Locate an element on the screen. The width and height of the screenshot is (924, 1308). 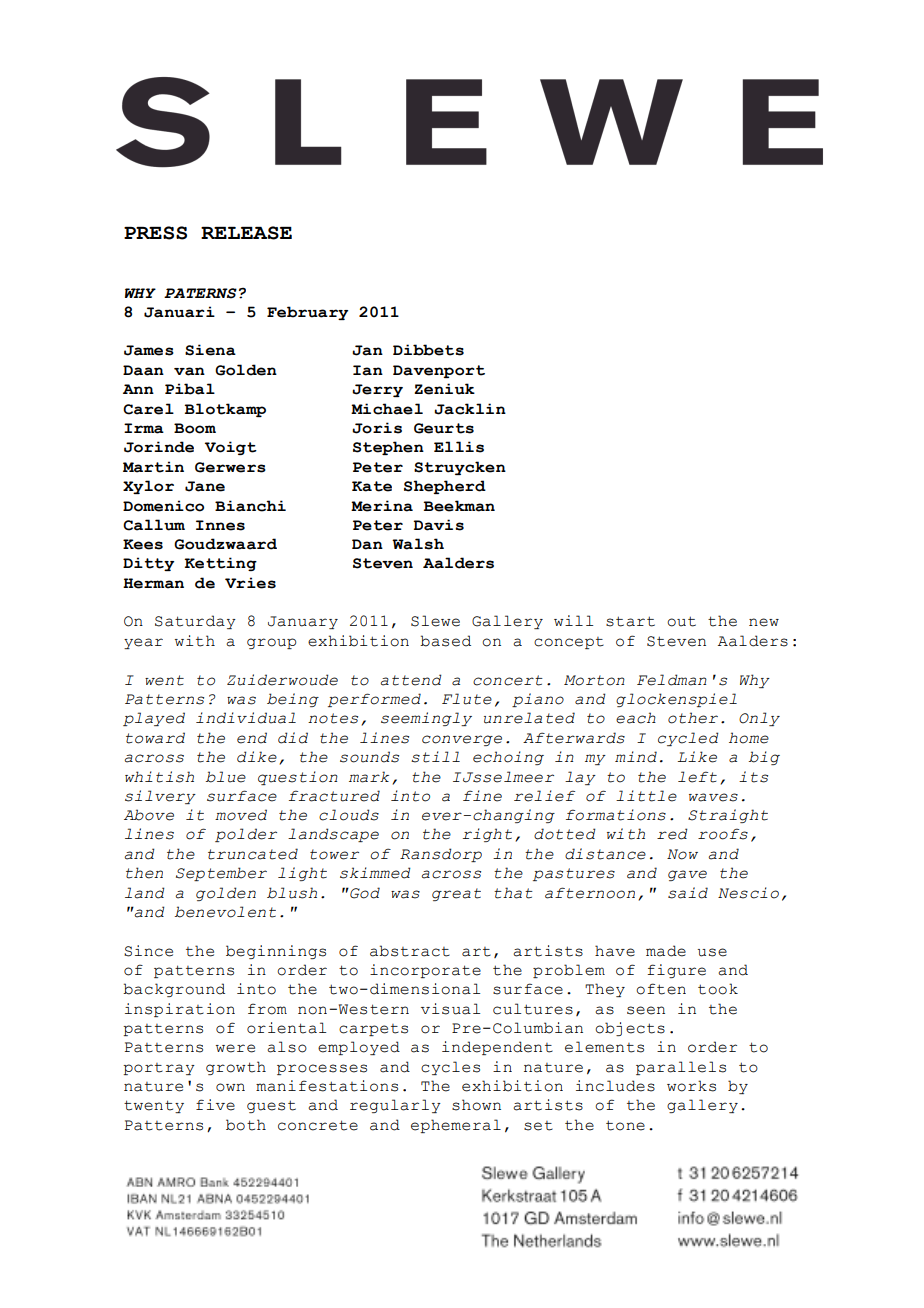
great is located at coordinates (456, 894).
